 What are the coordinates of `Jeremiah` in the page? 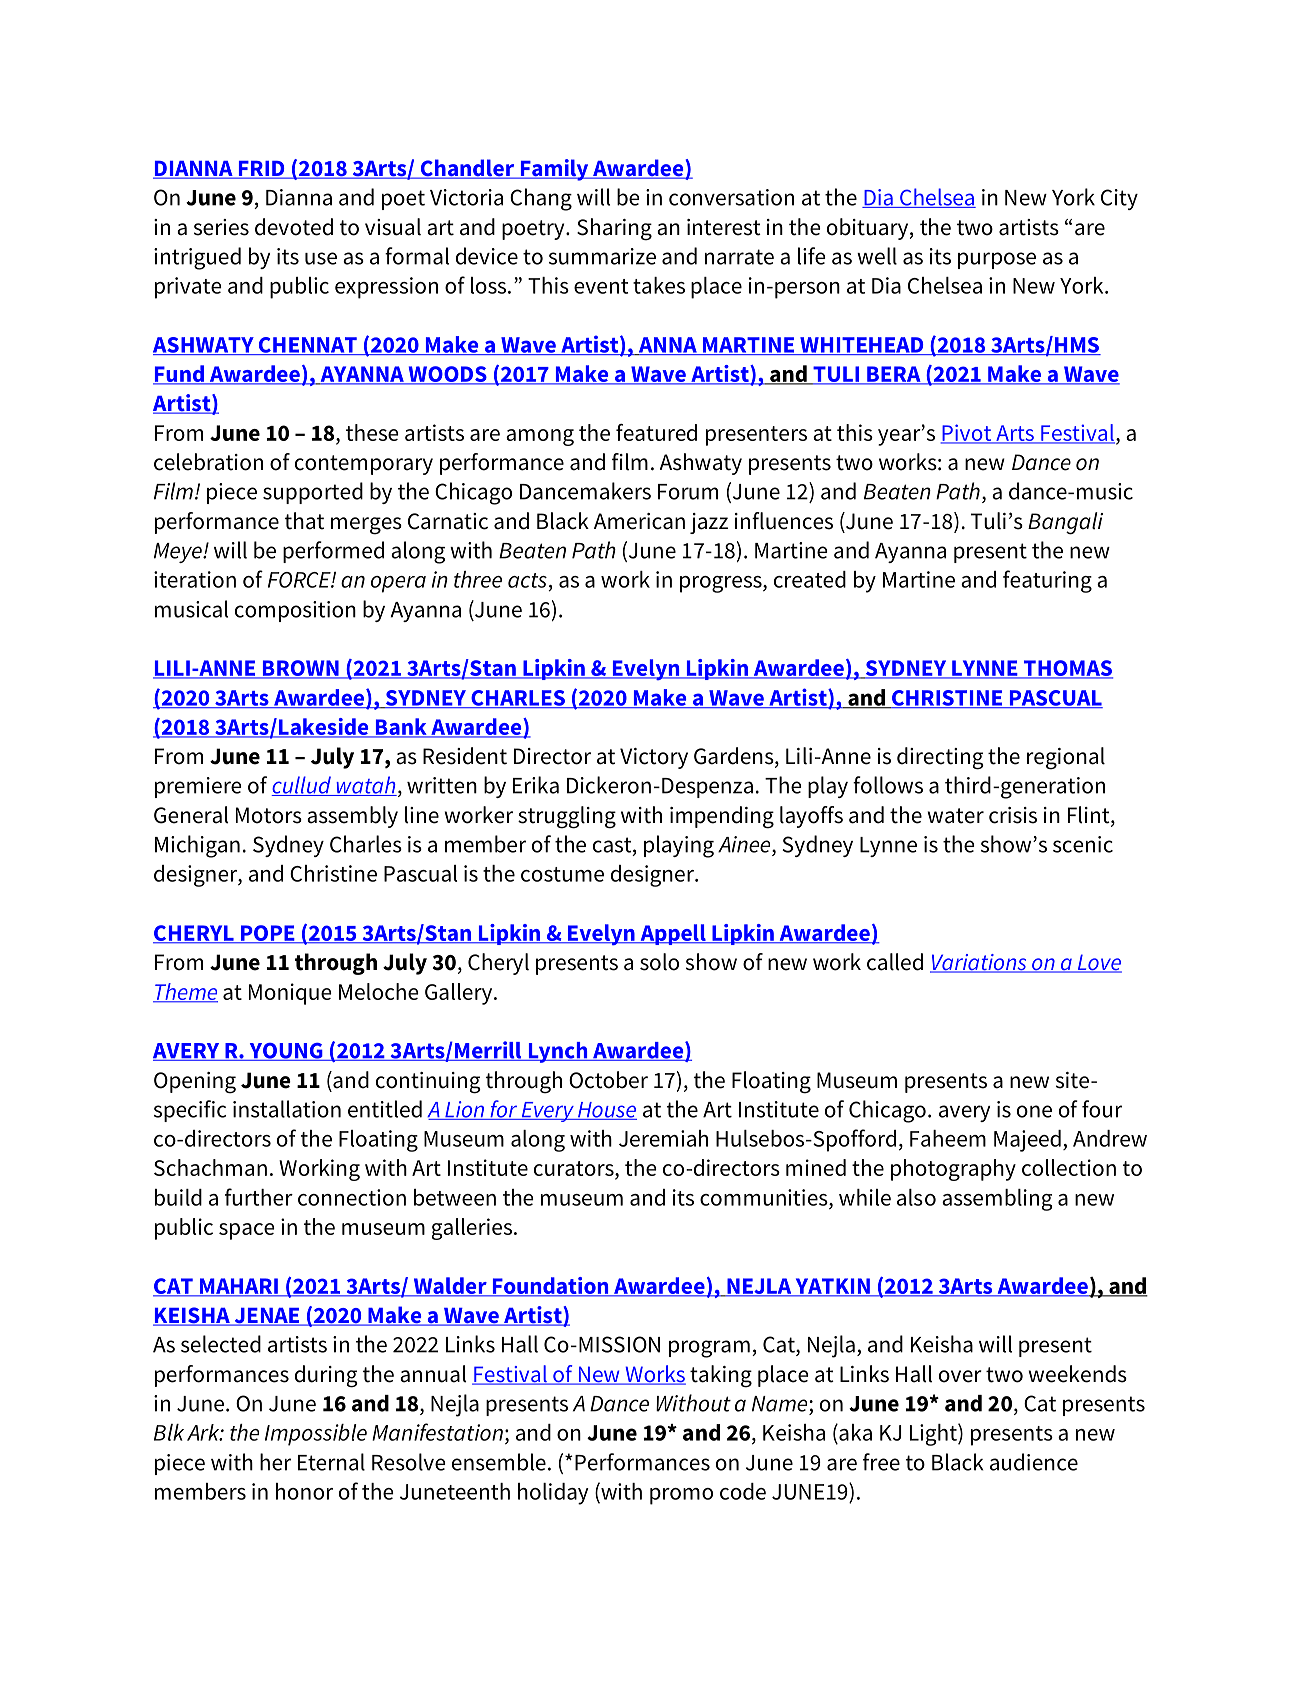 It's located at (663, 1138).
